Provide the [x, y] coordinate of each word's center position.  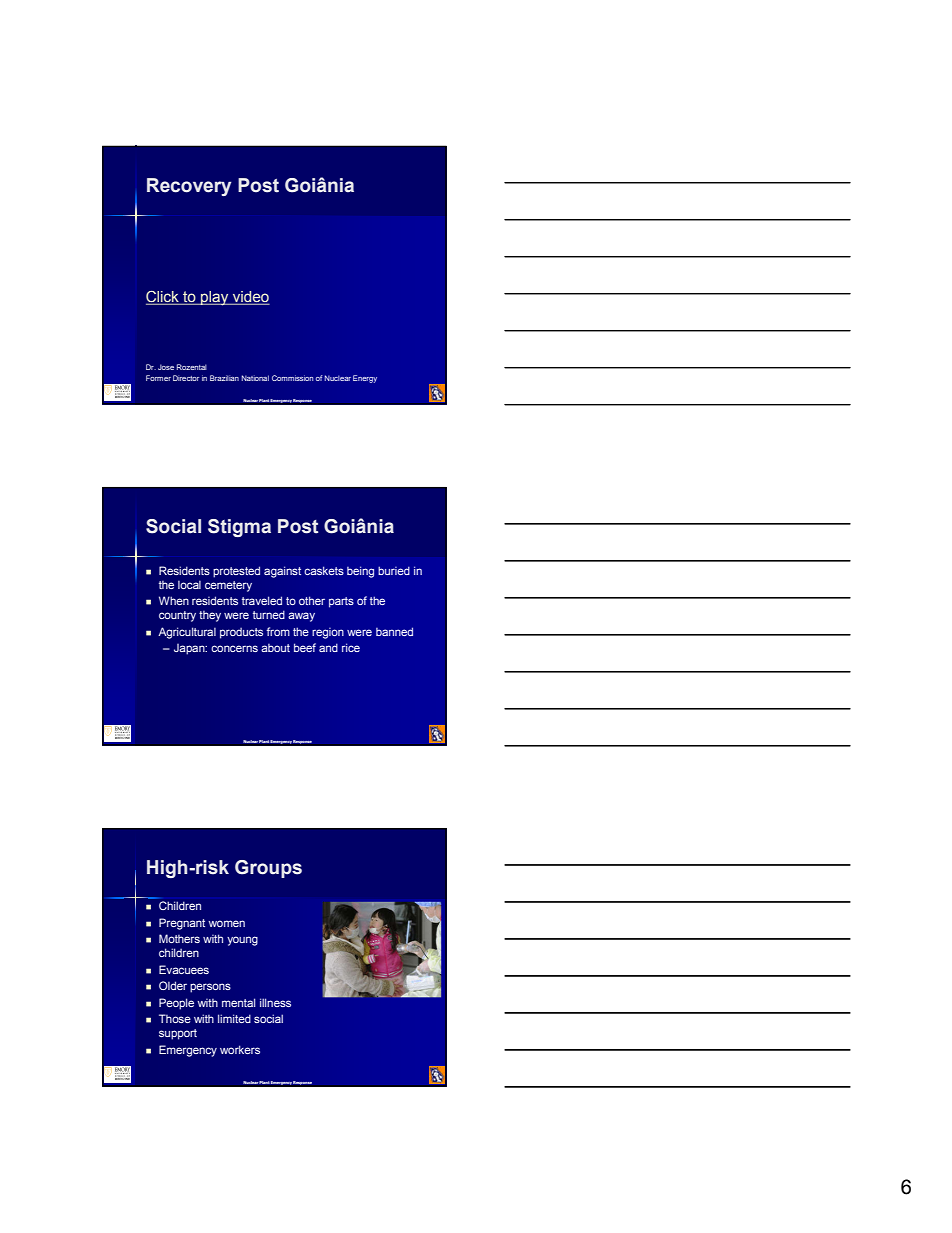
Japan [190, 649]
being [360, 572]
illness [275, 1002]
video [250, 298]
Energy [365, 379]
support [178, 1034]
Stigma [239, 528]
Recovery [189, 187]
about [275, 648]
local [189, 584]
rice [351, 647]
